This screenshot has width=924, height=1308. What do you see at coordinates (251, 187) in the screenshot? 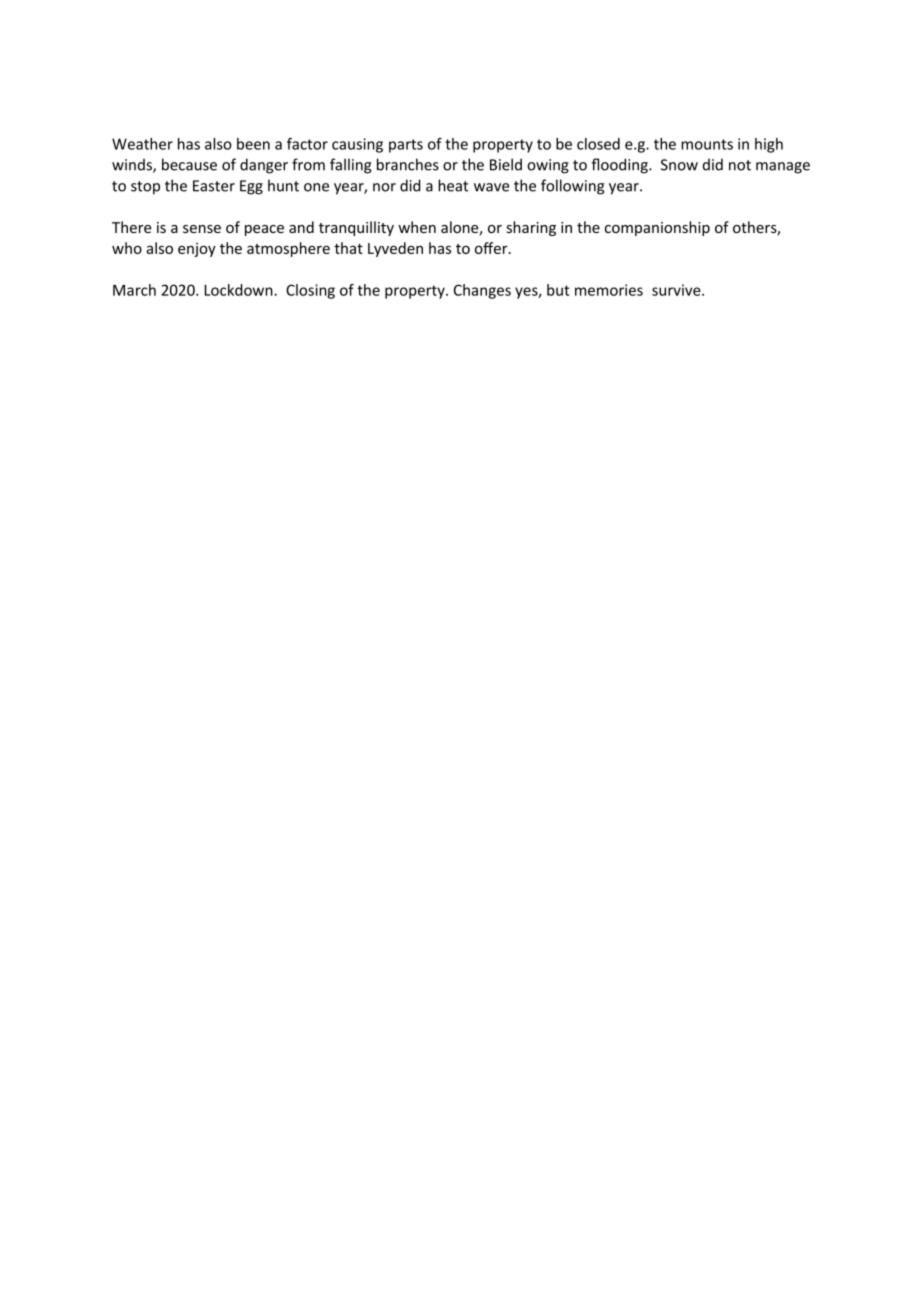
I see `Egg` at bounding box center [251, 187].
